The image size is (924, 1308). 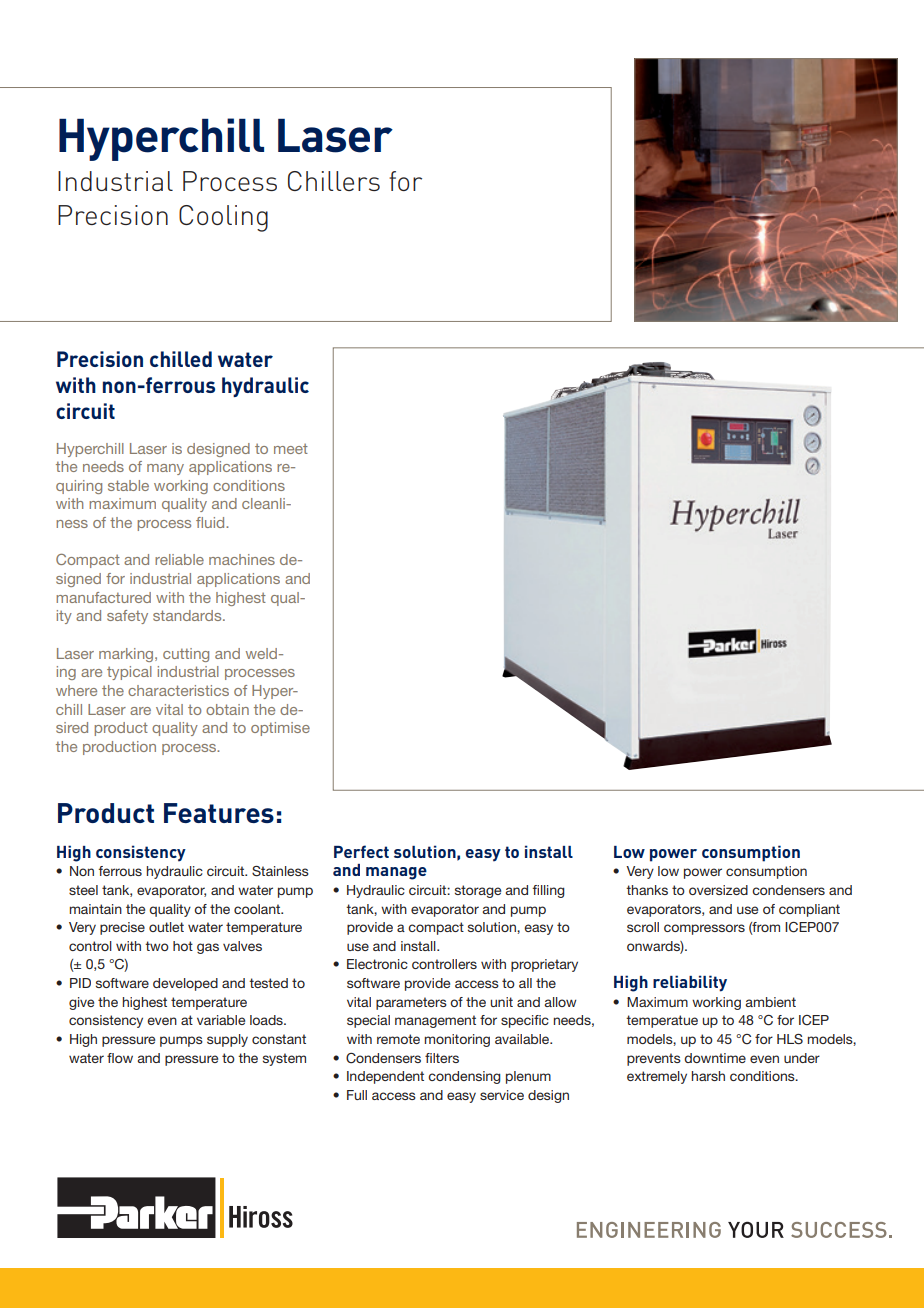 What do you see at coordinates (647, 890) in the document?
I see `thanks` at bounding box center [647, 890].
